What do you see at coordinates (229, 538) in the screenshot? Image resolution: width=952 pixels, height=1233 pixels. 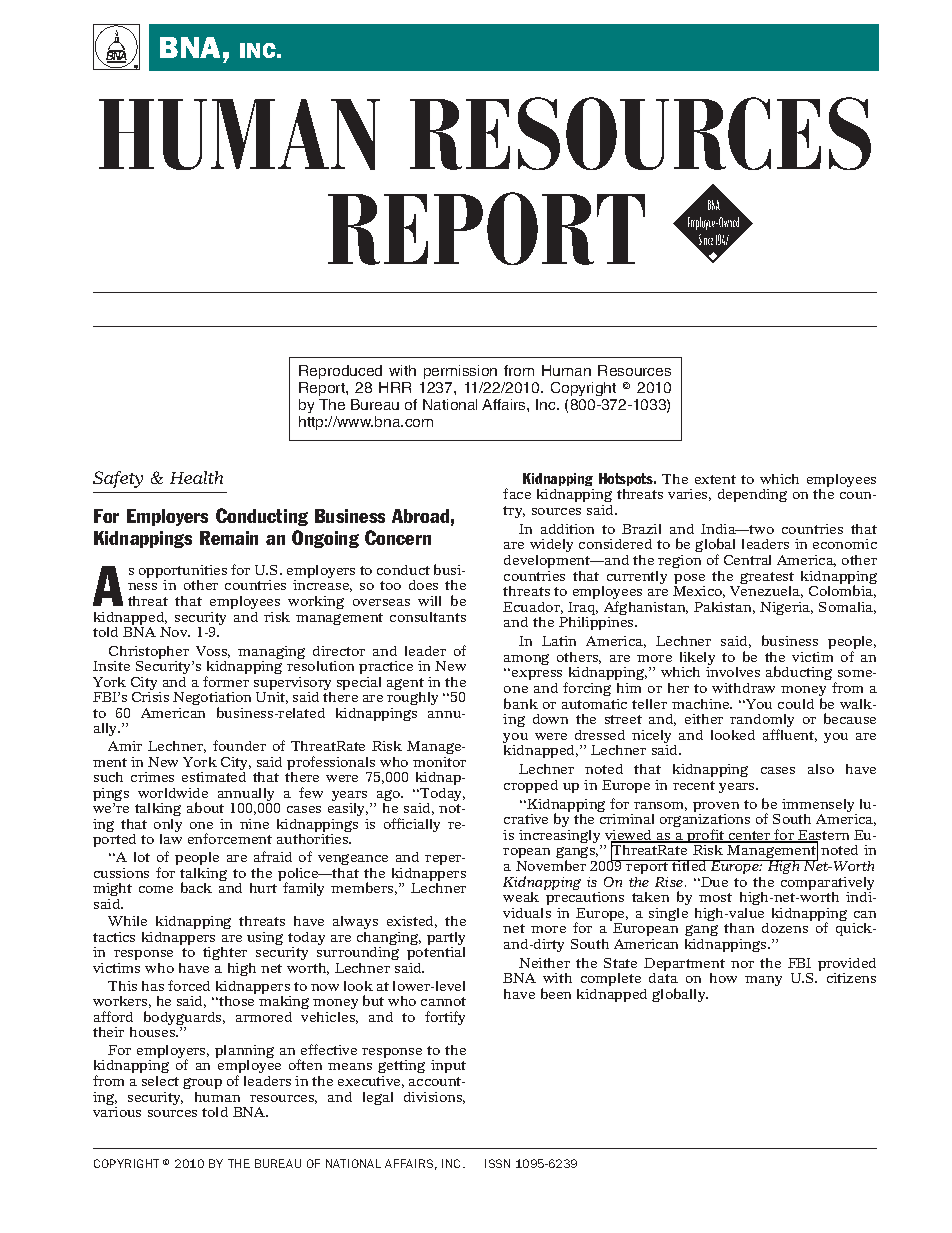 I see `Remain` at bounding box center [229, 538].
